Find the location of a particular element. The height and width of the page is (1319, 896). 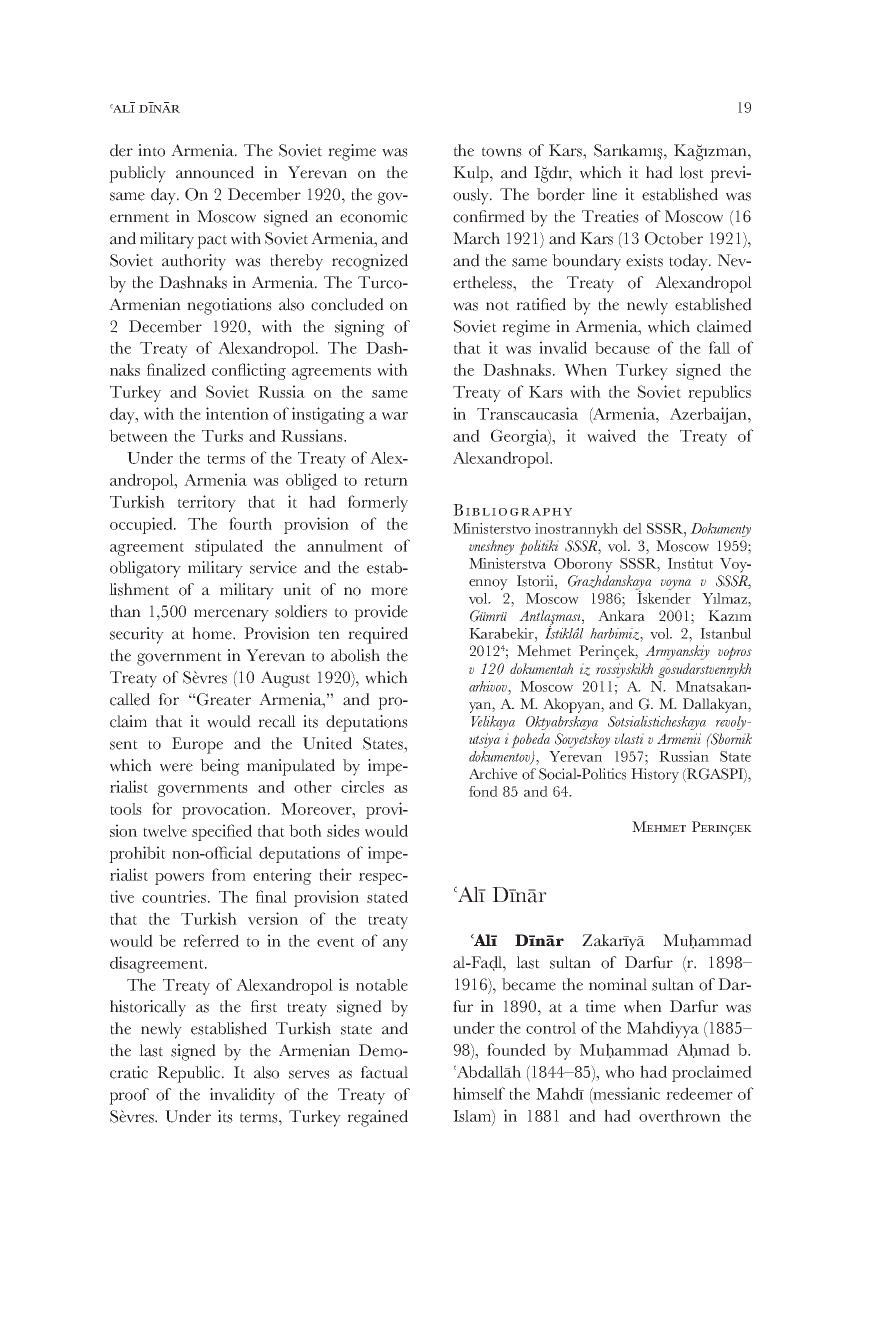

economic is located at coordinates (374, 216).
